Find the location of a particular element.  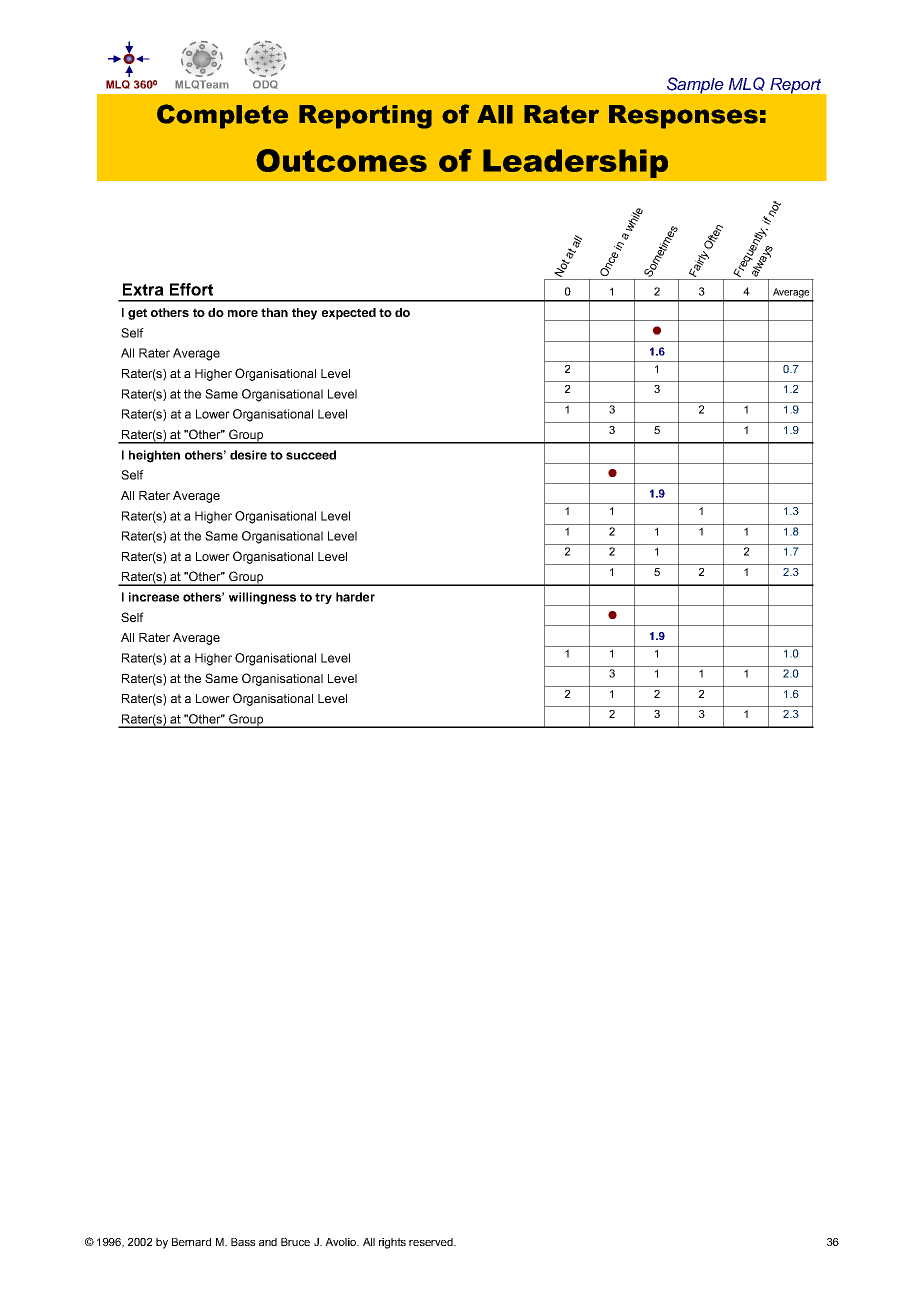

Leadership is located at coordinates (575, 163).
